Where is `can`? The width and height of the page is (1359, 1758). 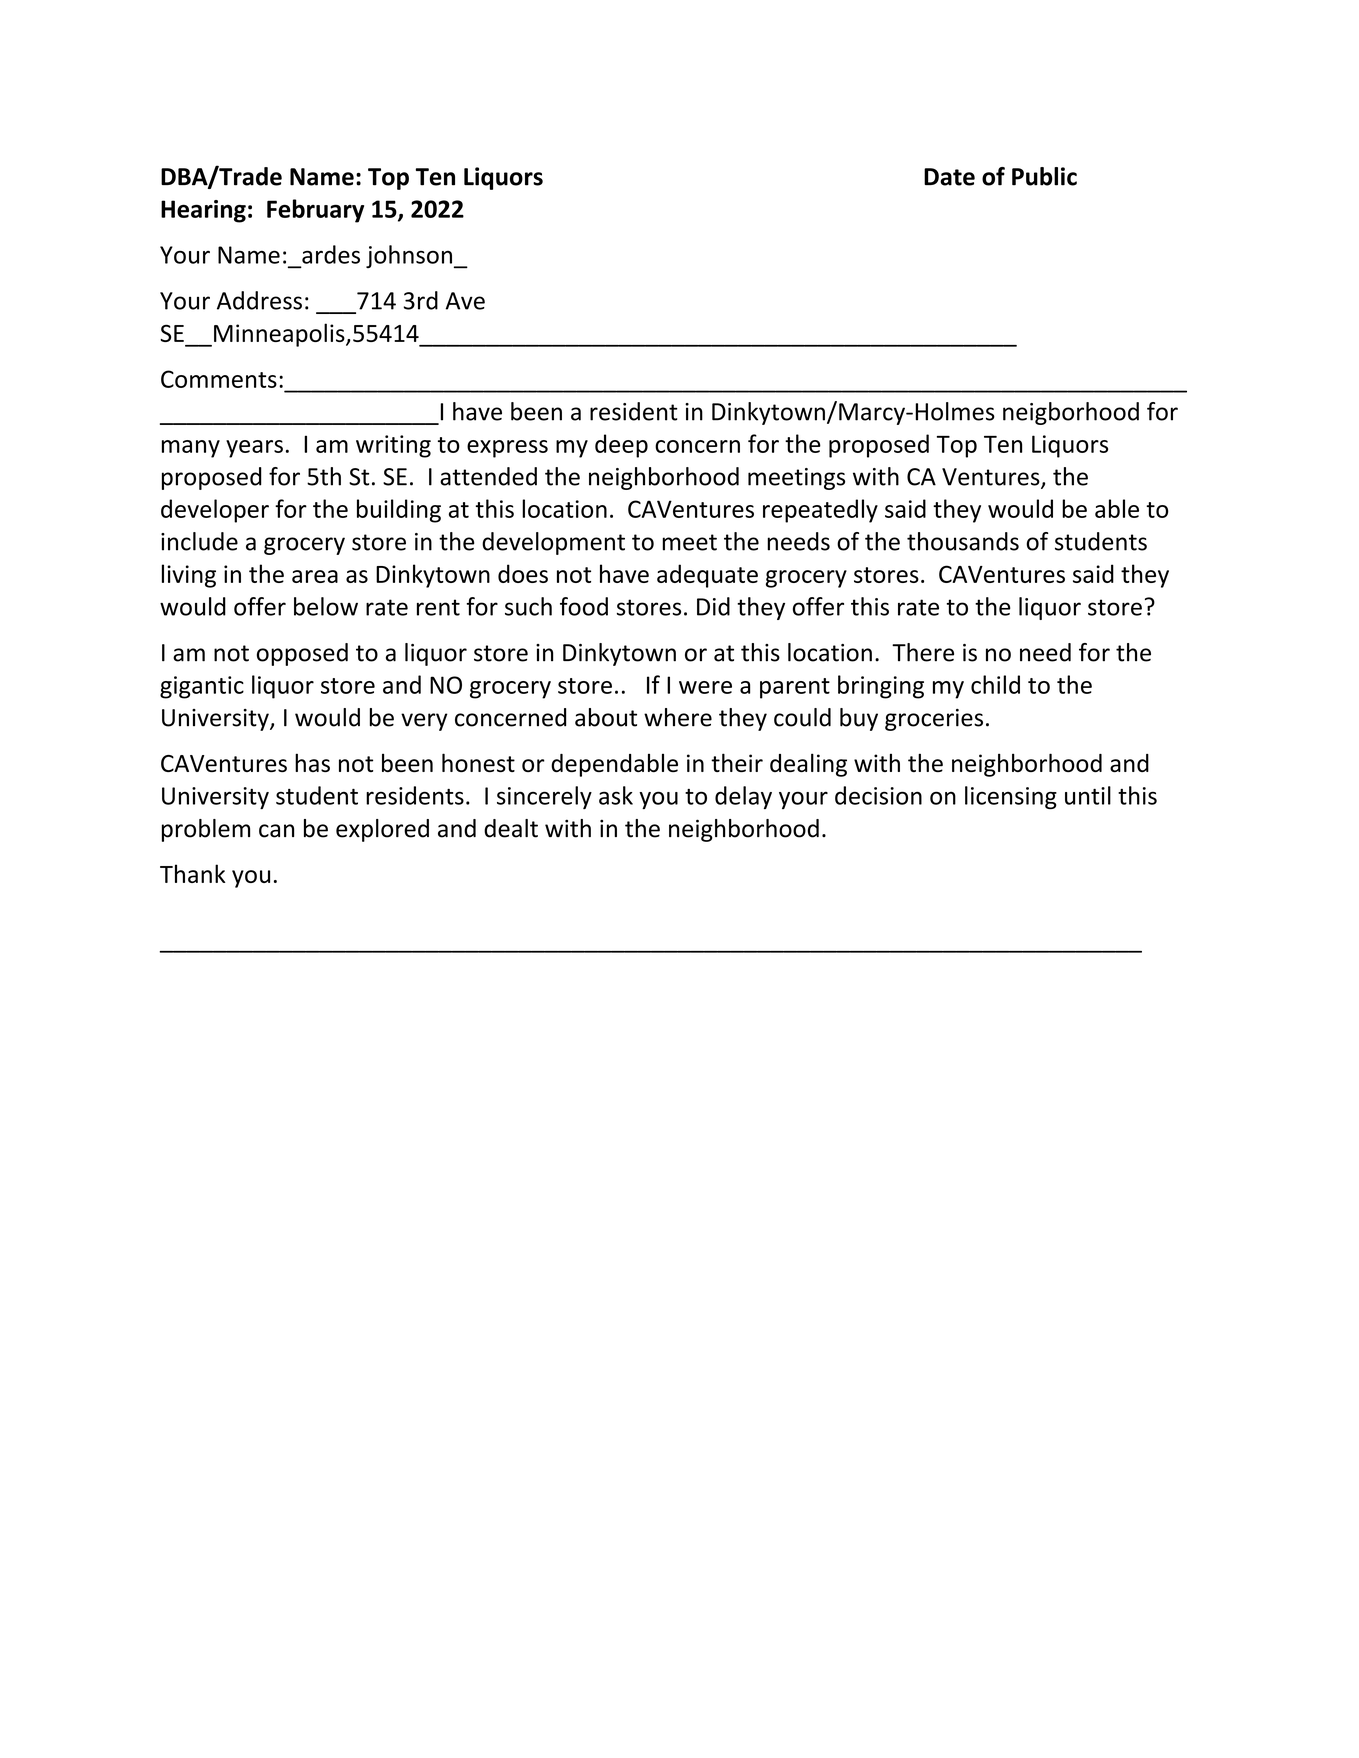
can is located at coordinates (276, 831).
